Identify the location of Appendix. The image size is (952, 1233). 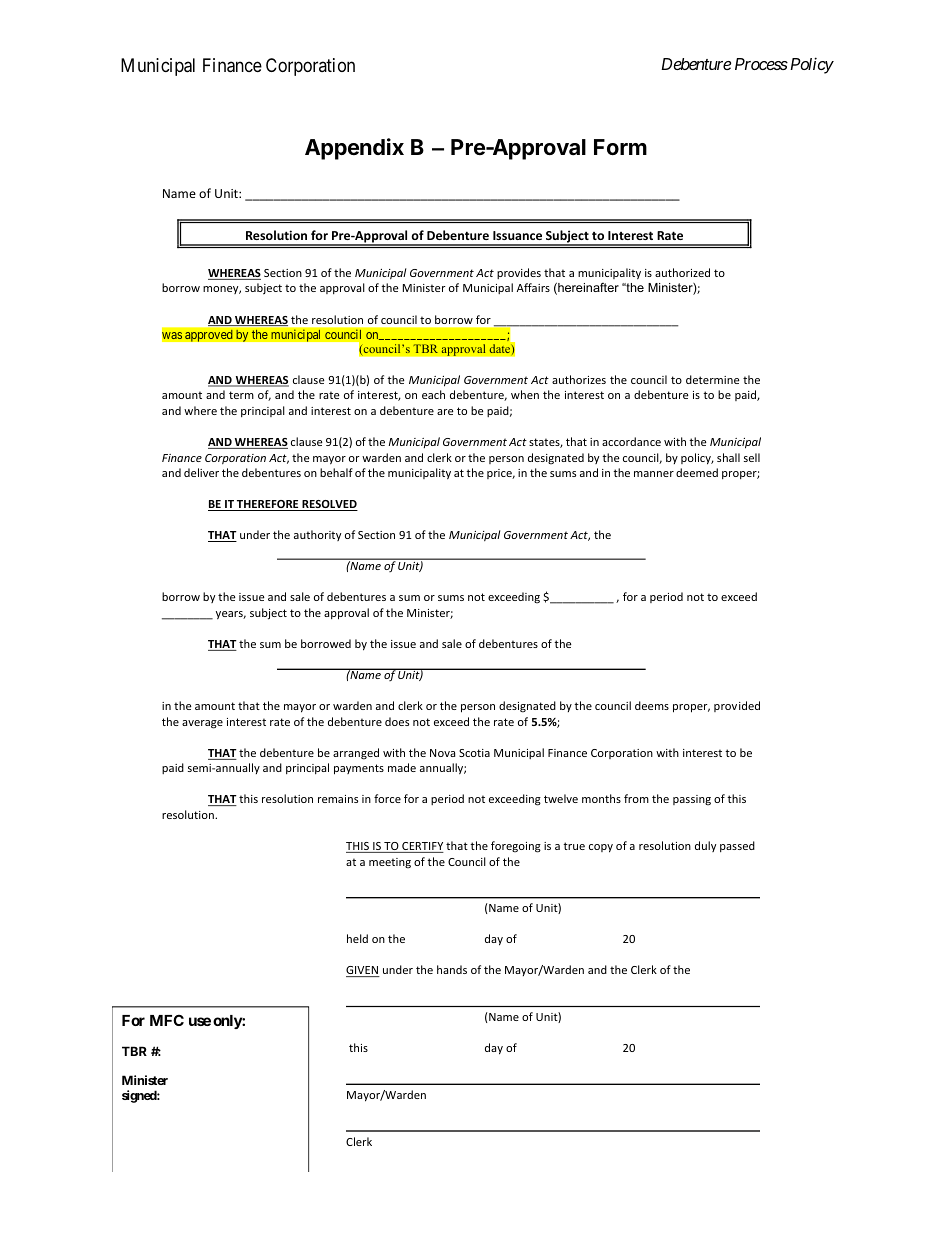
(354, 149).
